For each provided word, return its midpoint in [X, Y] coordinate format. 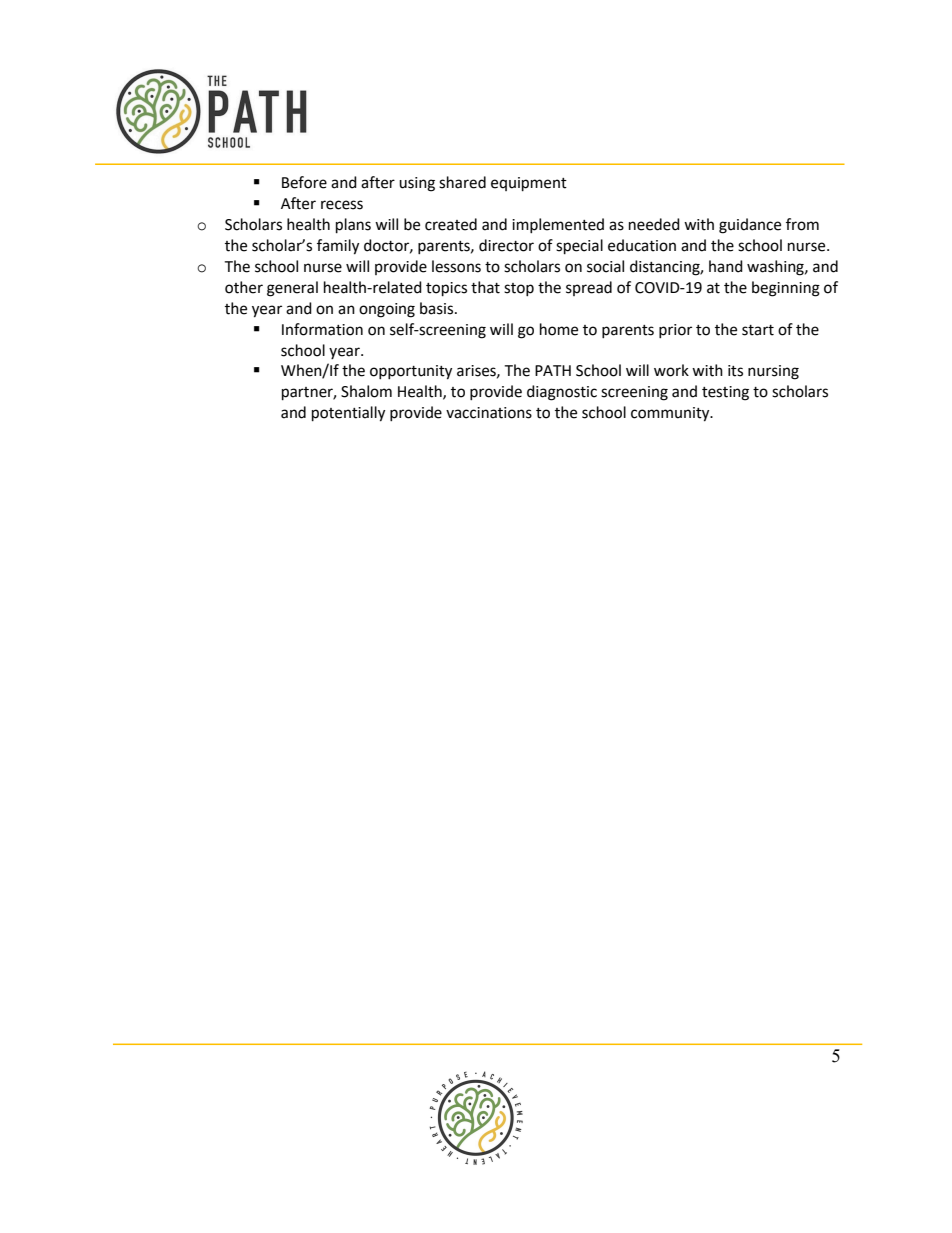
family [338, 247]
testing [725, 393]
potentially [348, 414]
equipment [529, 184]
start [758, 330]
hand [726, 266]
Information [322, 329]
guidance [750, 226]
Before [304, 182]
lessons [456, 266]
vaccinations [489, 413]
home [559, 329]
